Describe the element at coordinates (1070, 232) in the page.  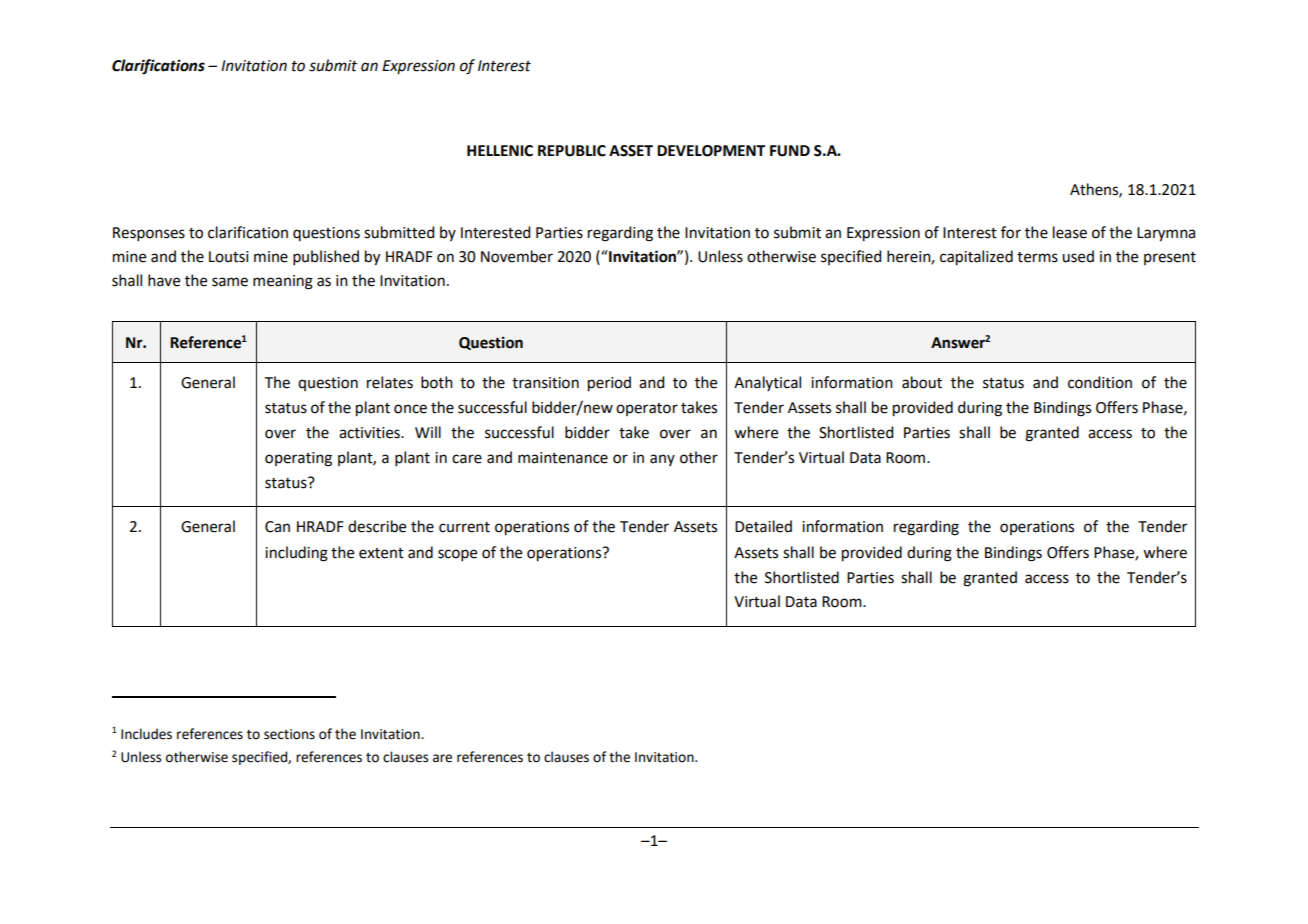
I see `lease` at that location.
